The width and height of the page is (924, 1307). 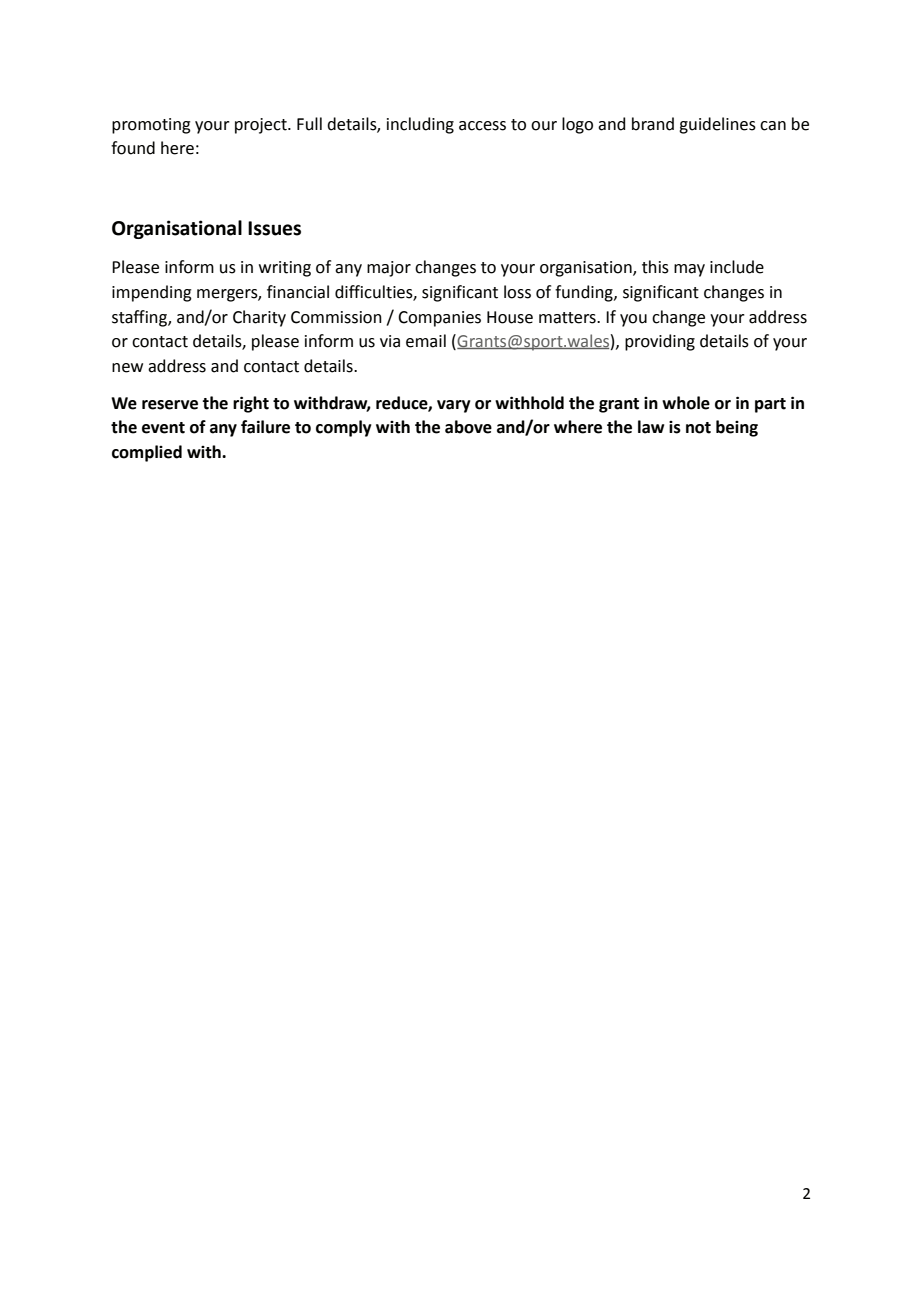 I want to click on guidelines, so click(x=717, y=125).
